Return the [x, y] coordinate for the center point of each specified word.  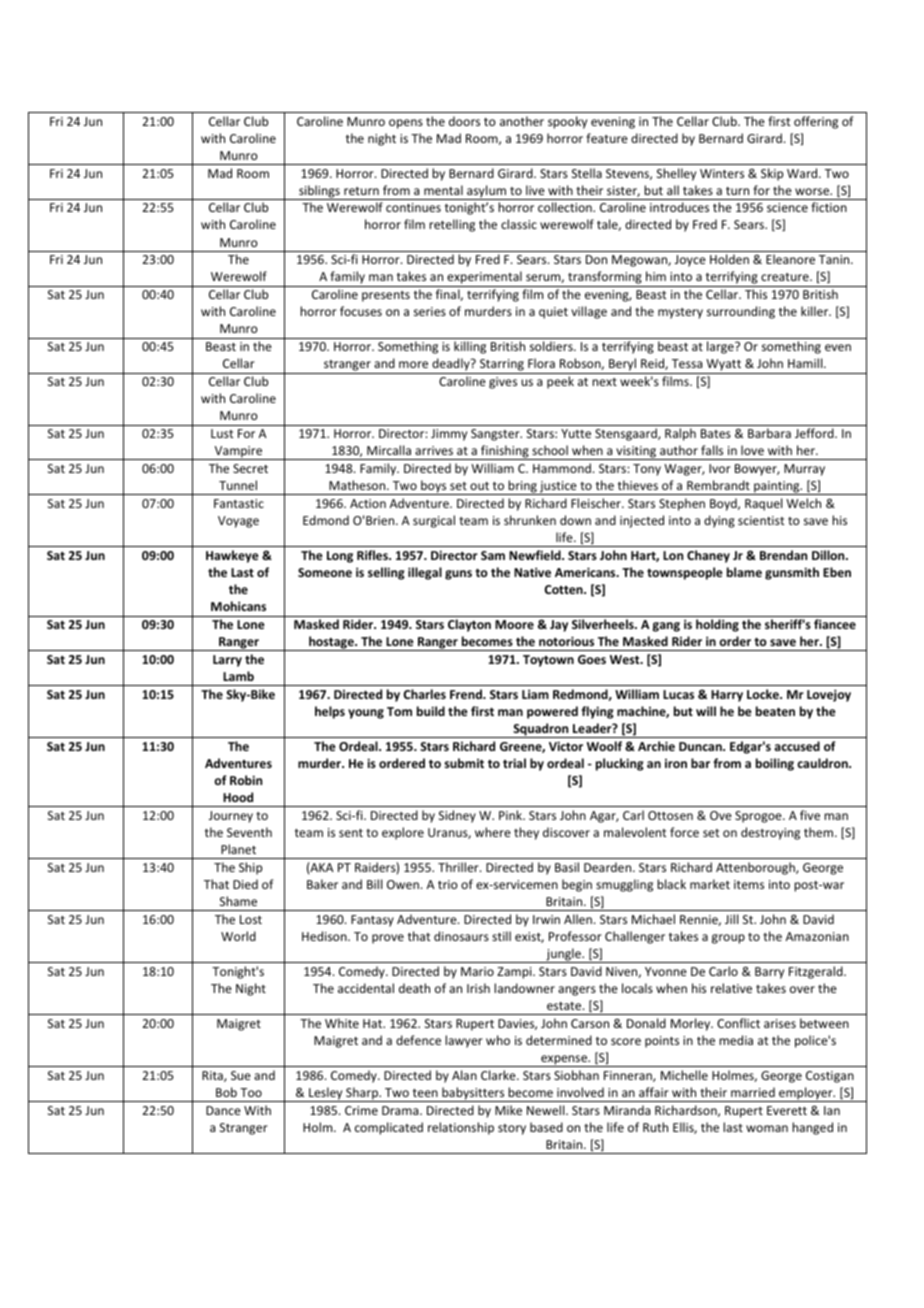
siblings [319, 192]
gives [503, 383]
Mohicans [238, 606]
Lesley [326, 1094]
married [753, 1092]
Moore [514, 624]
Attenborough [756, 868]
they [526, 833]
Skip [772, 174]
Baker [322, 884]
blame [744, 572]
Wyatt [724, 366]
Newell [547, 1110]
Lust [222, 433]
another [522, 121]
